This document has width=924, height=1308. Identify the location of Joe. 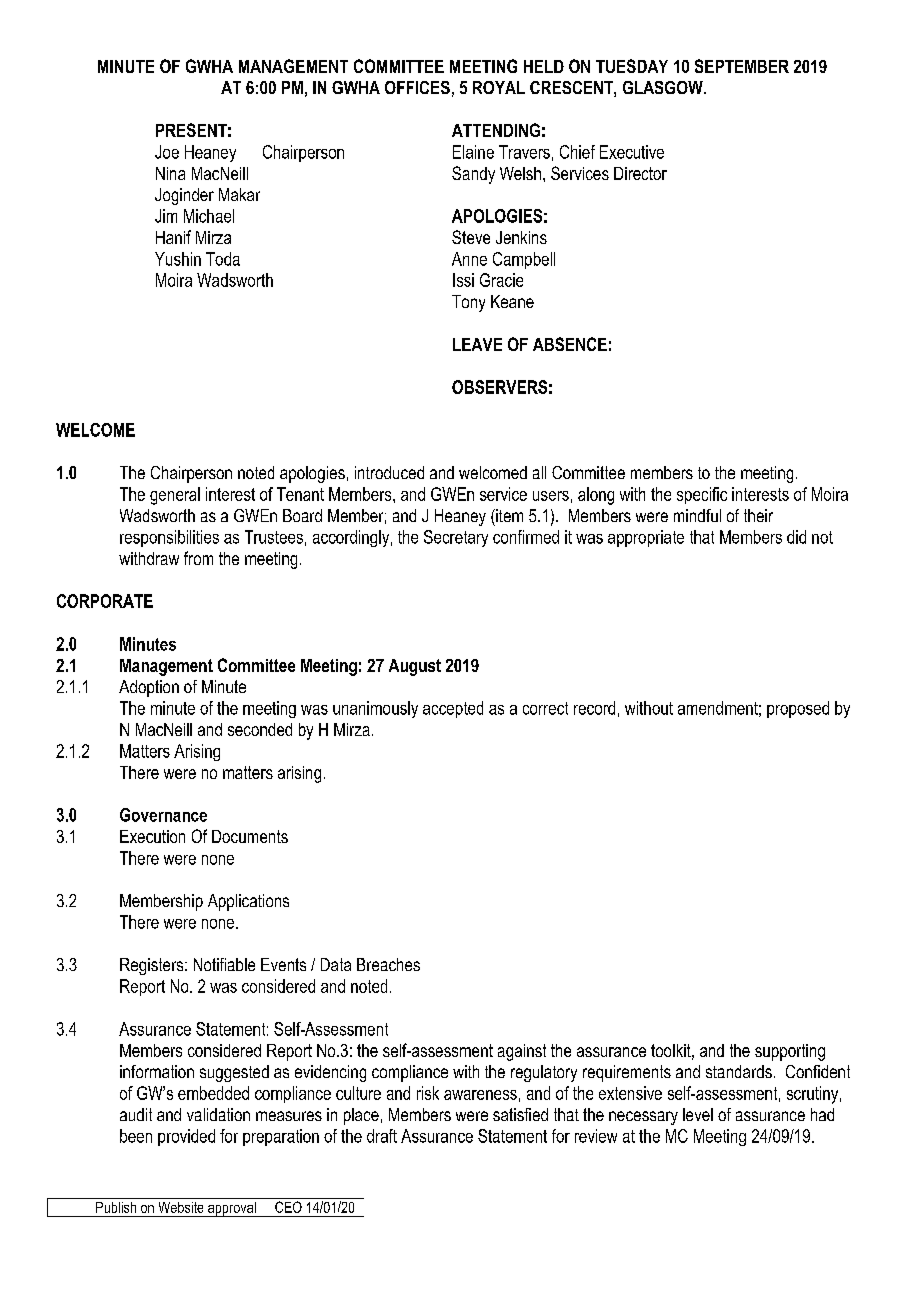
(167, 152).
